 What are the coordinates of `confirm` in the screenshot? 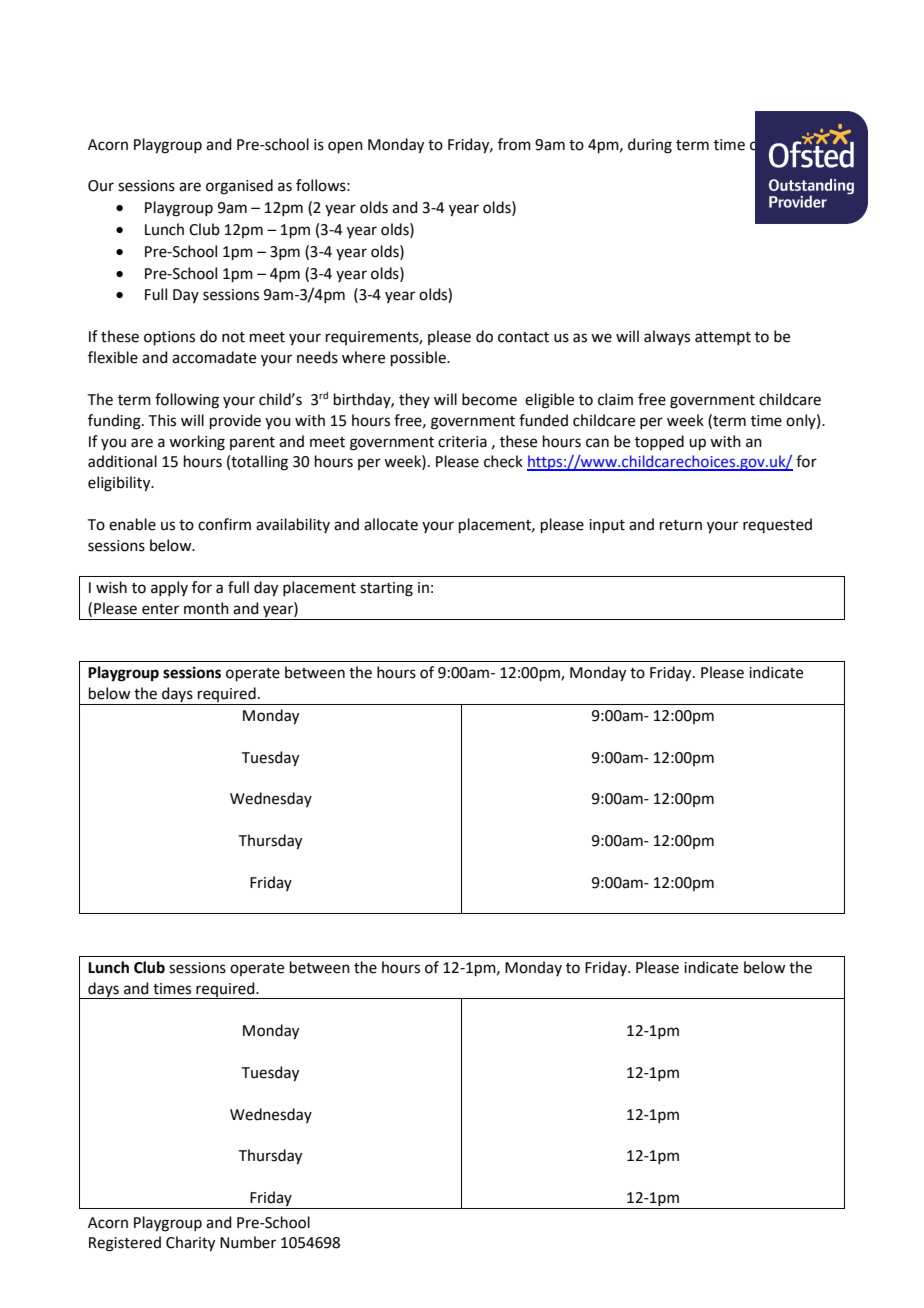 It's located at (224, 524).
